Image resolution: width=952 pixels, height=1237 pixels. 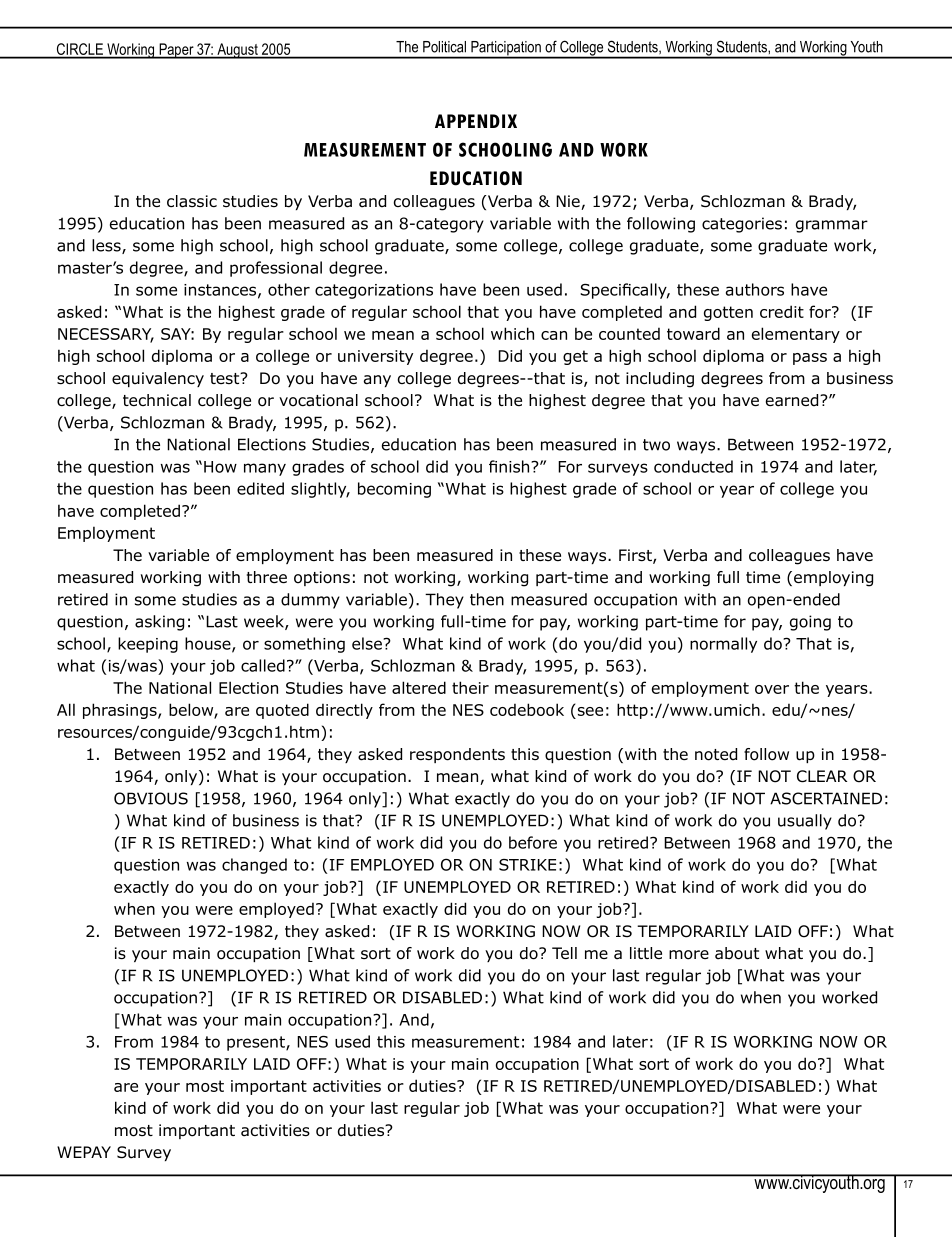 I want to click on which, so click(x=512, y=333).
